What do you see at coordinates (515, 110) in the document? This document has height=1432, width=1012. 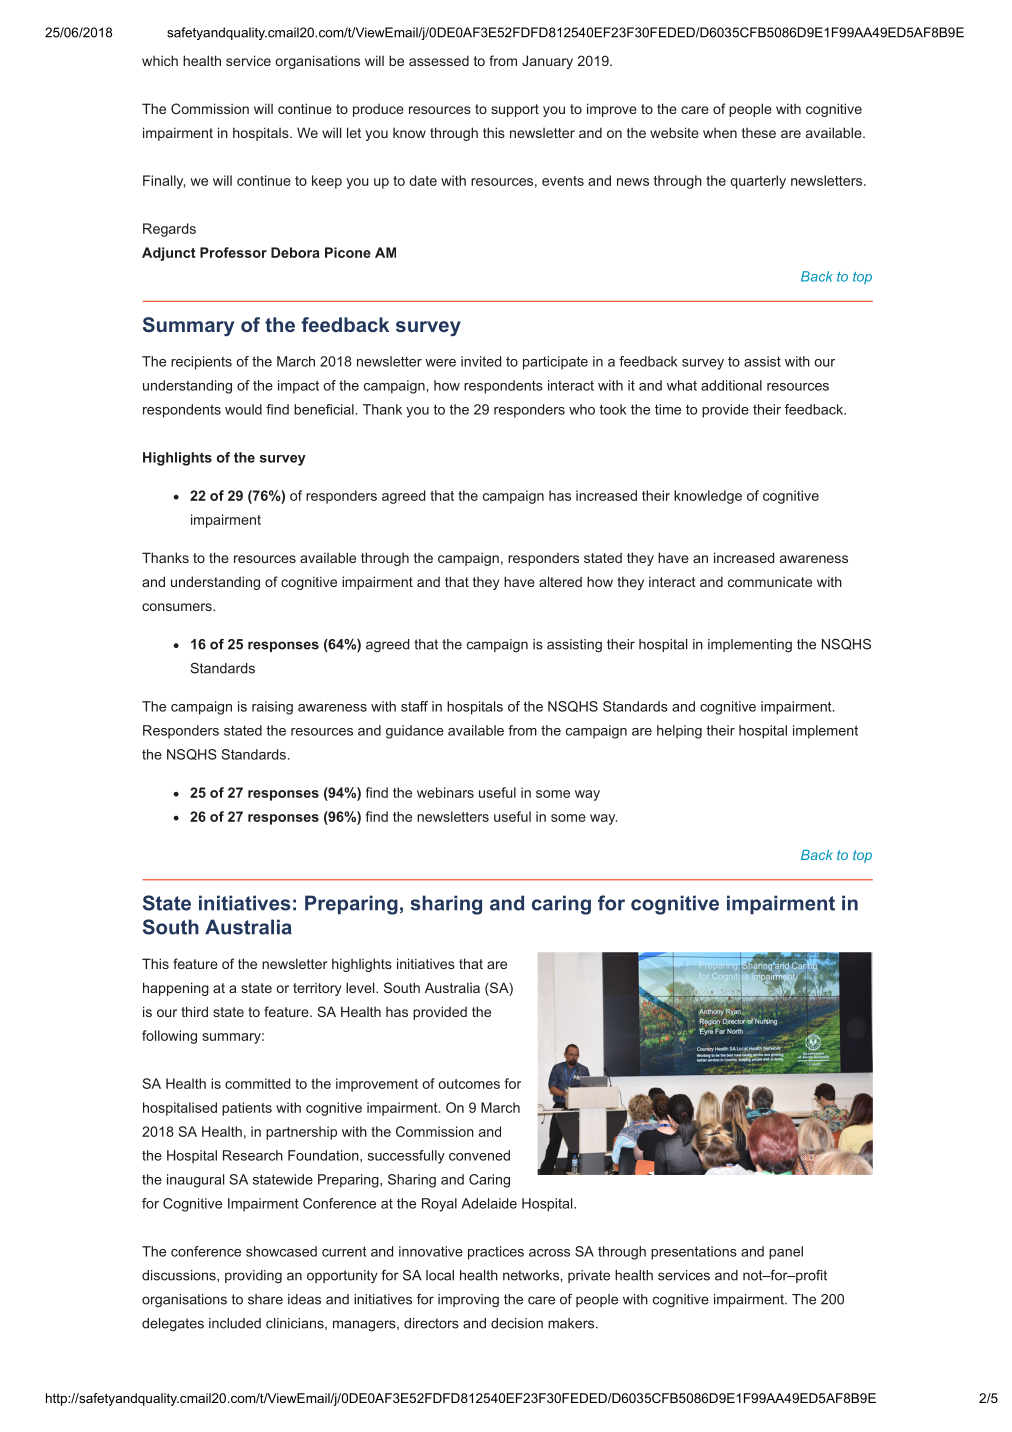 I see `support` at bounding box center [515, 110].
